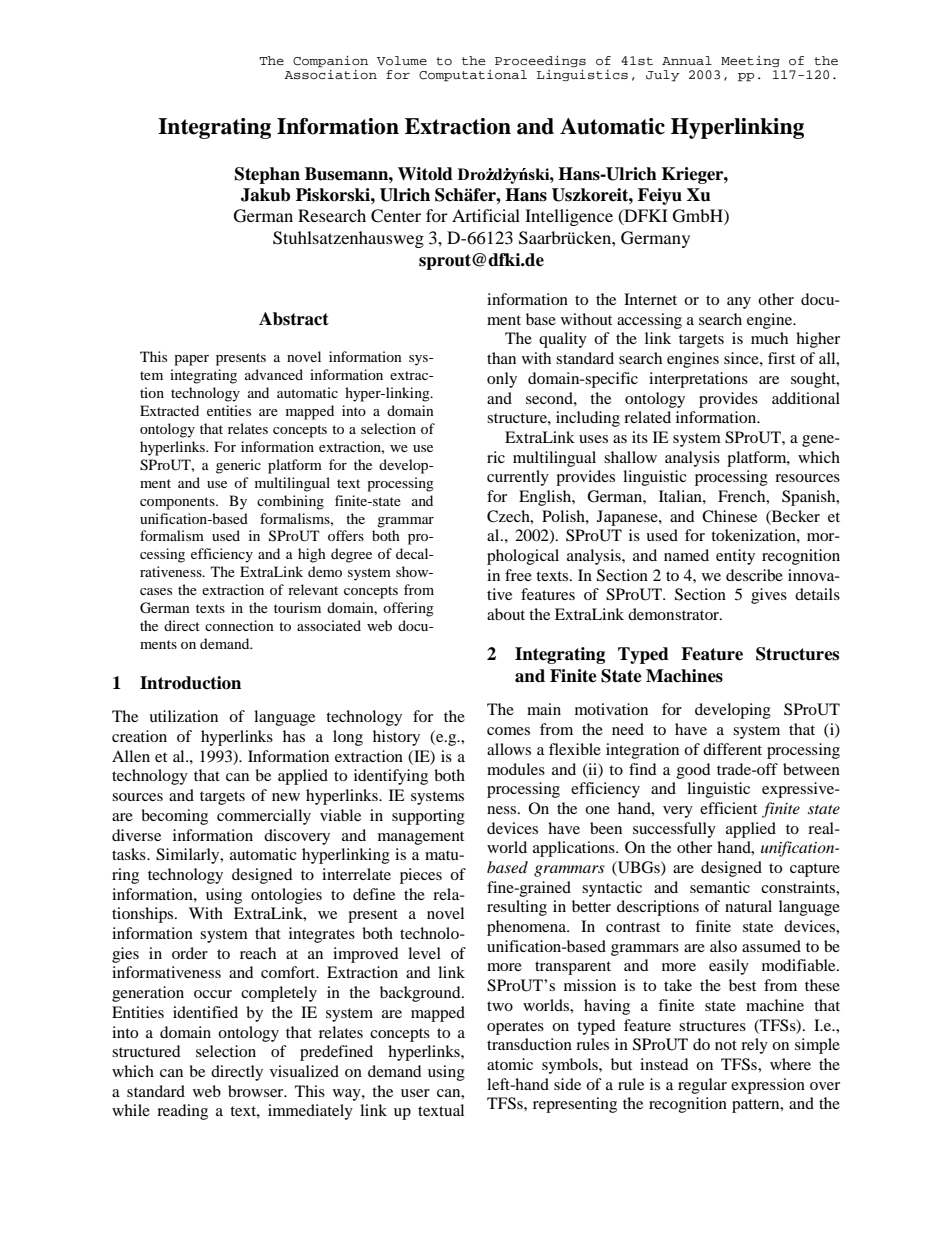 The image size is (952, 1233). I want to click on atomic, so click(510, 1064).
